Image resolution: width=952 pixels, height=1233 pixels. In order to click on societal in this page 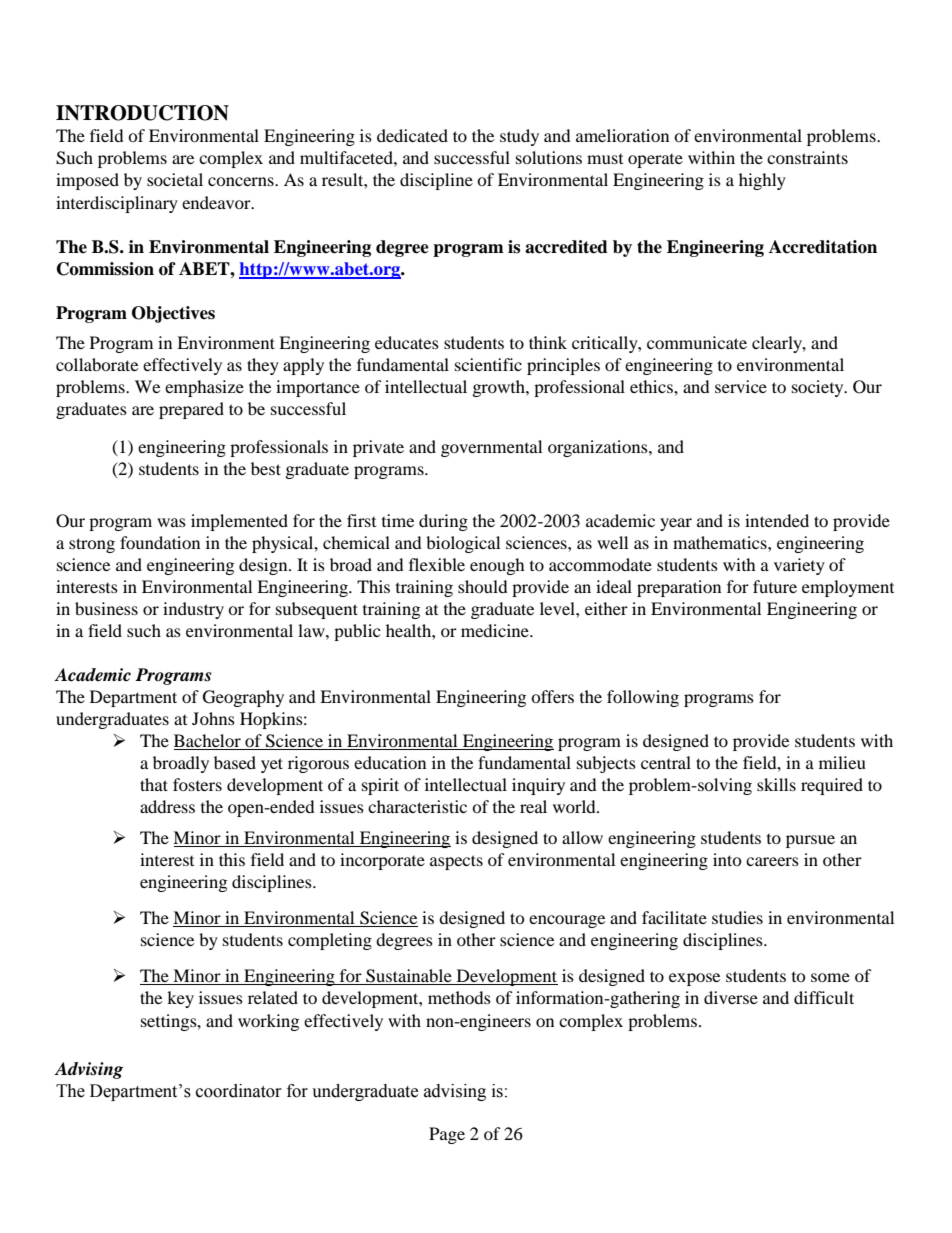, I will do `click(175, 179)`.
